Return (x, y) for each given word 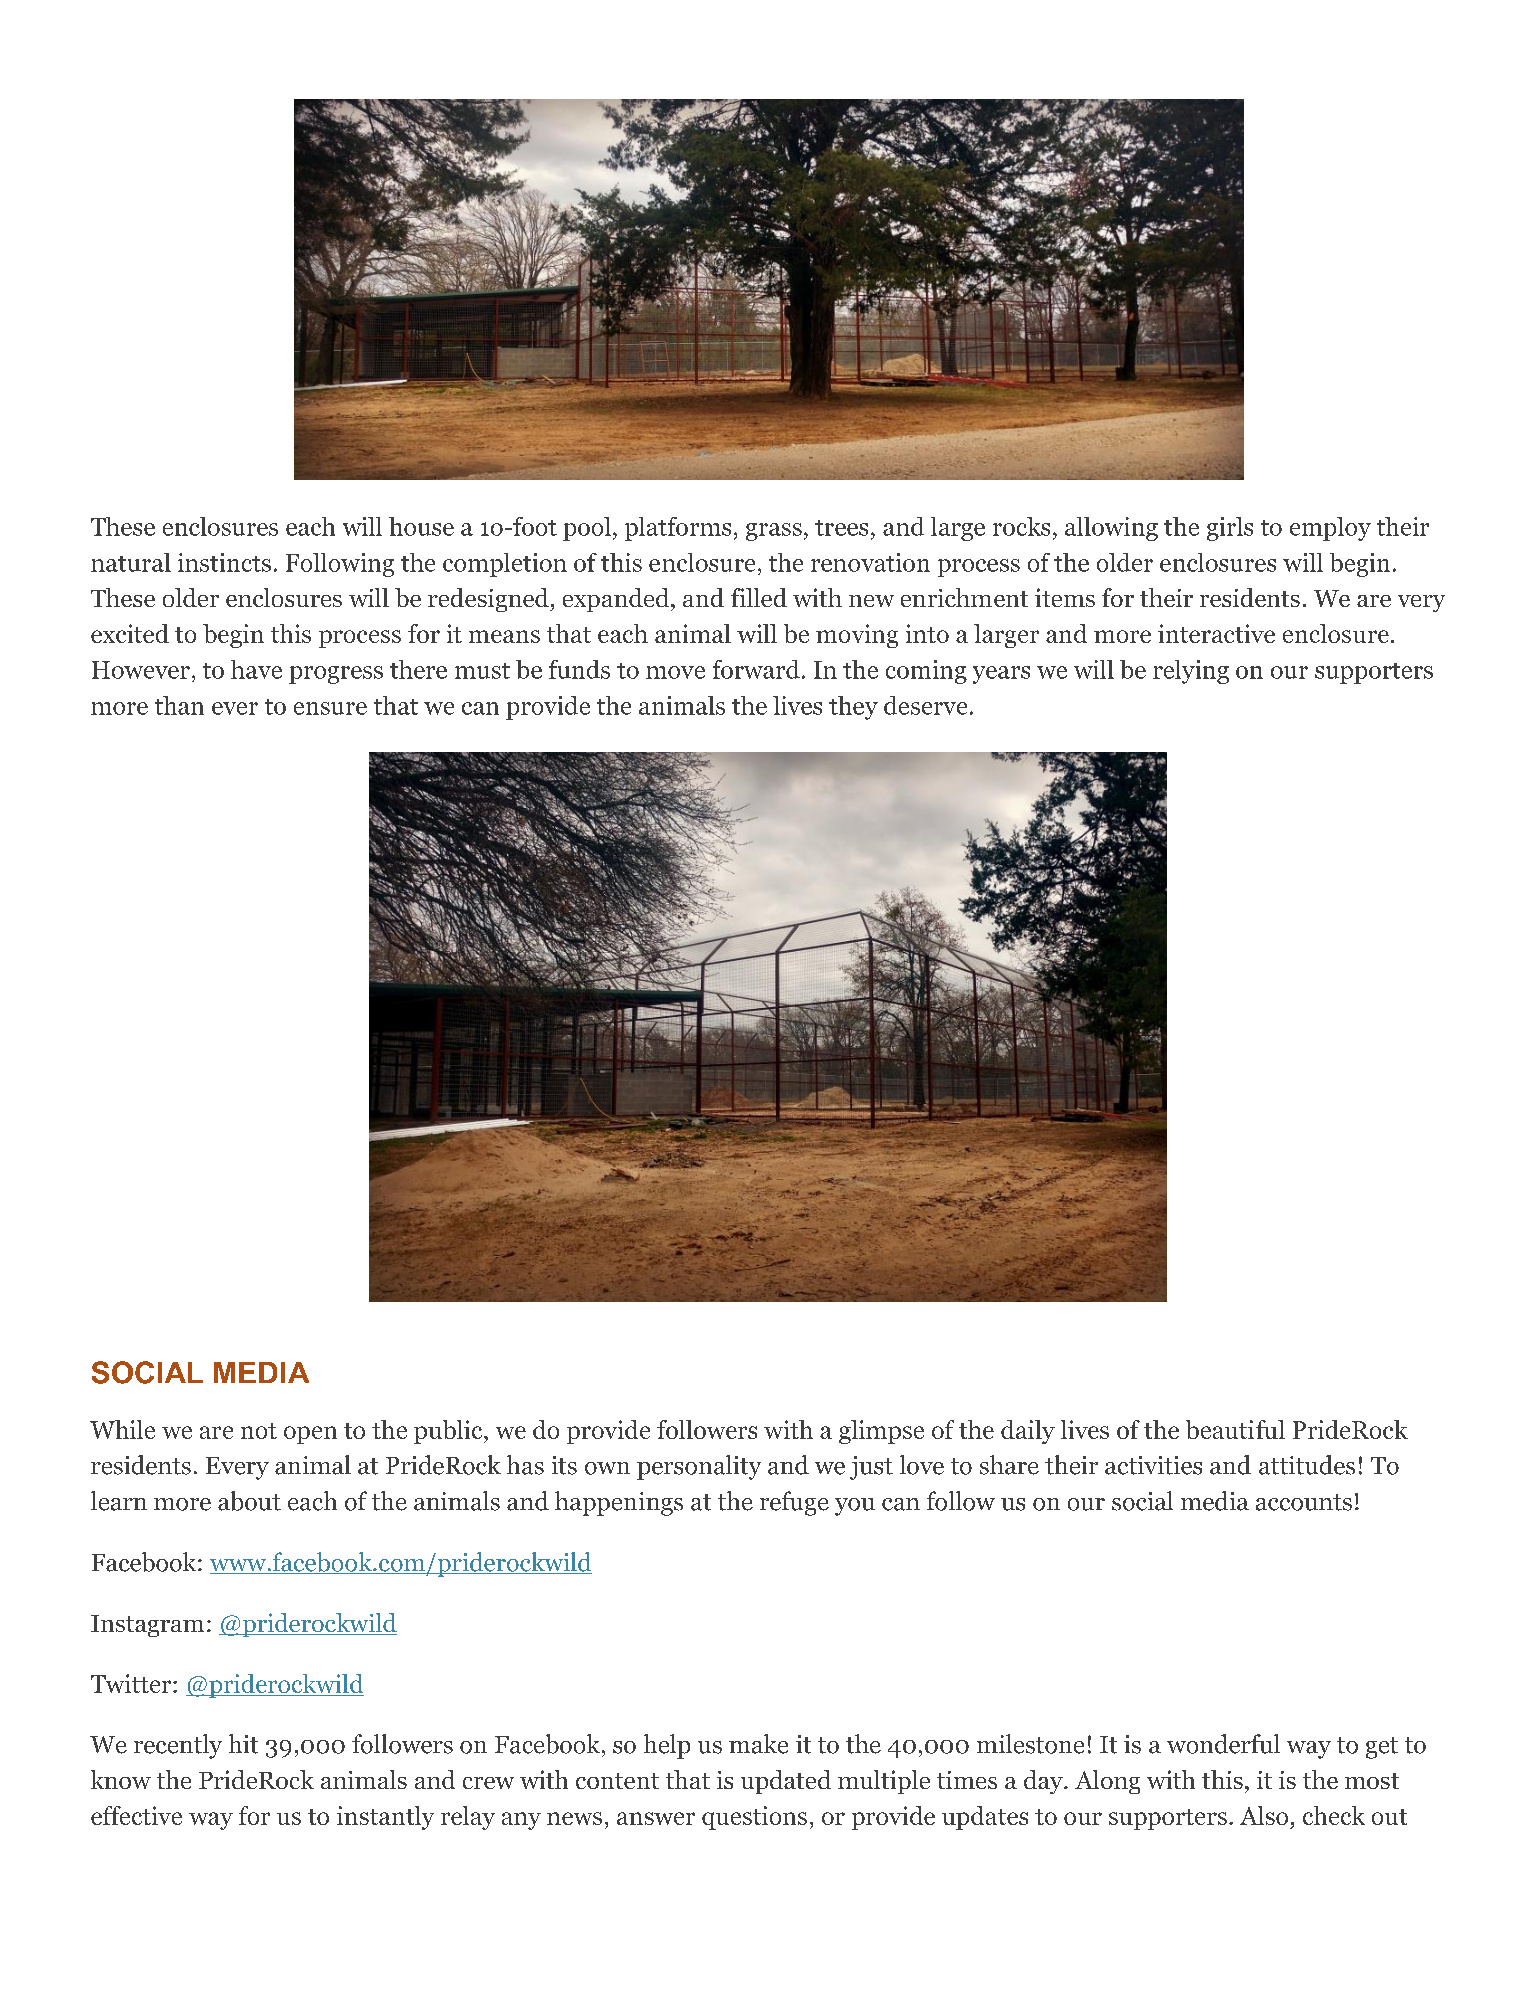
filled (759, 597)
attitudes (1307, 1465)
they (853, 708)
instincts (224, 562)
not (259, 1431)
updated (786, 1782)
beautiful (1235, 1429)
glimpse (881, 1432)
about (249, 1501)
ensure (330, 708)
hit (243, 1744)
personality (699, 1467)
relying (1191, 672)
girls (1230, 529)
